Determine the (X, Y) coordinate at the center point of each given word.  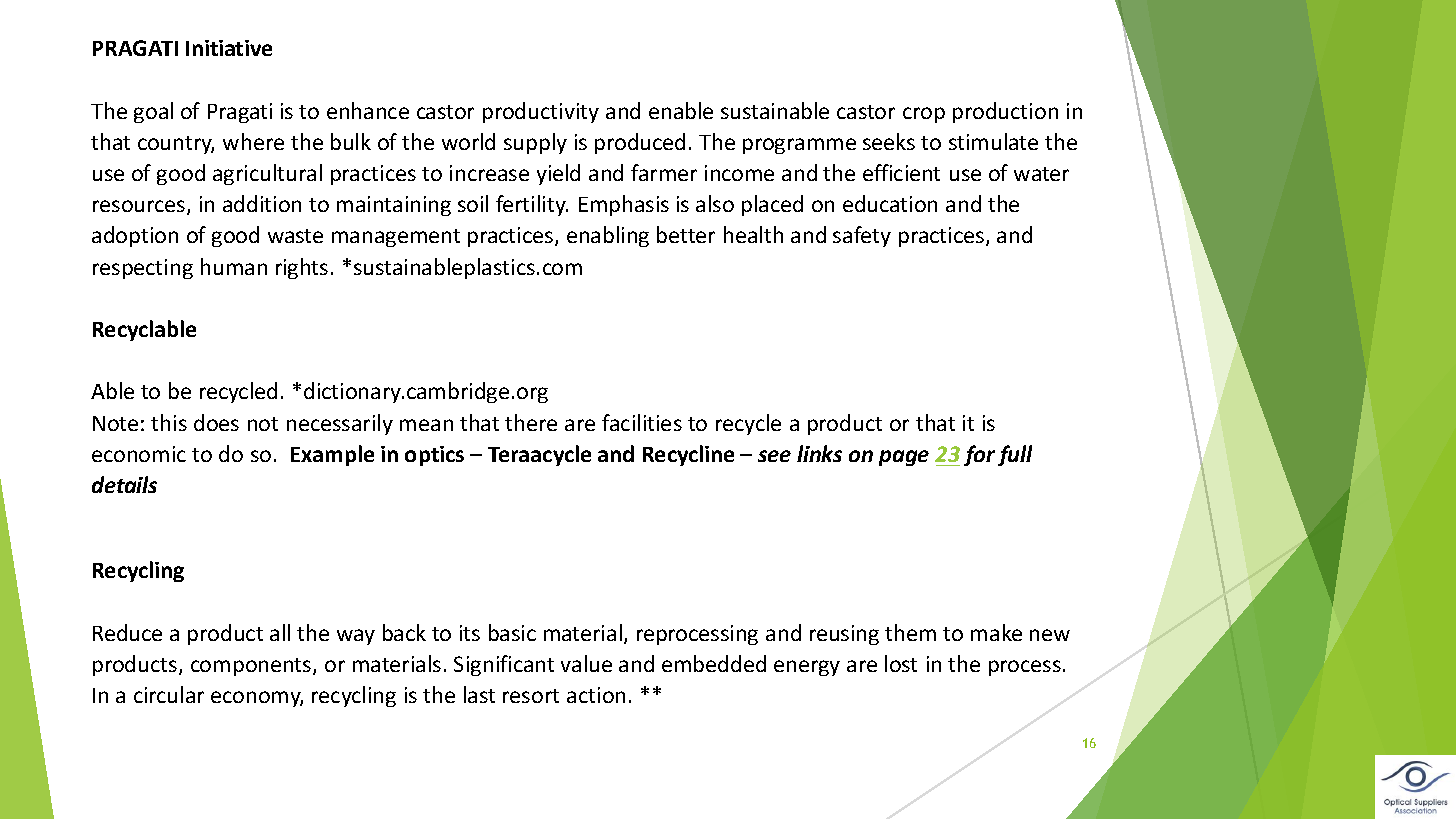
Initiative (229, 48)
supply (535, 143)
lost (901, 663)
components (252, 667)
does (216, 422)
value (586, 663)
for (979, 455)
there (531, 422)
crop (924, 115)
